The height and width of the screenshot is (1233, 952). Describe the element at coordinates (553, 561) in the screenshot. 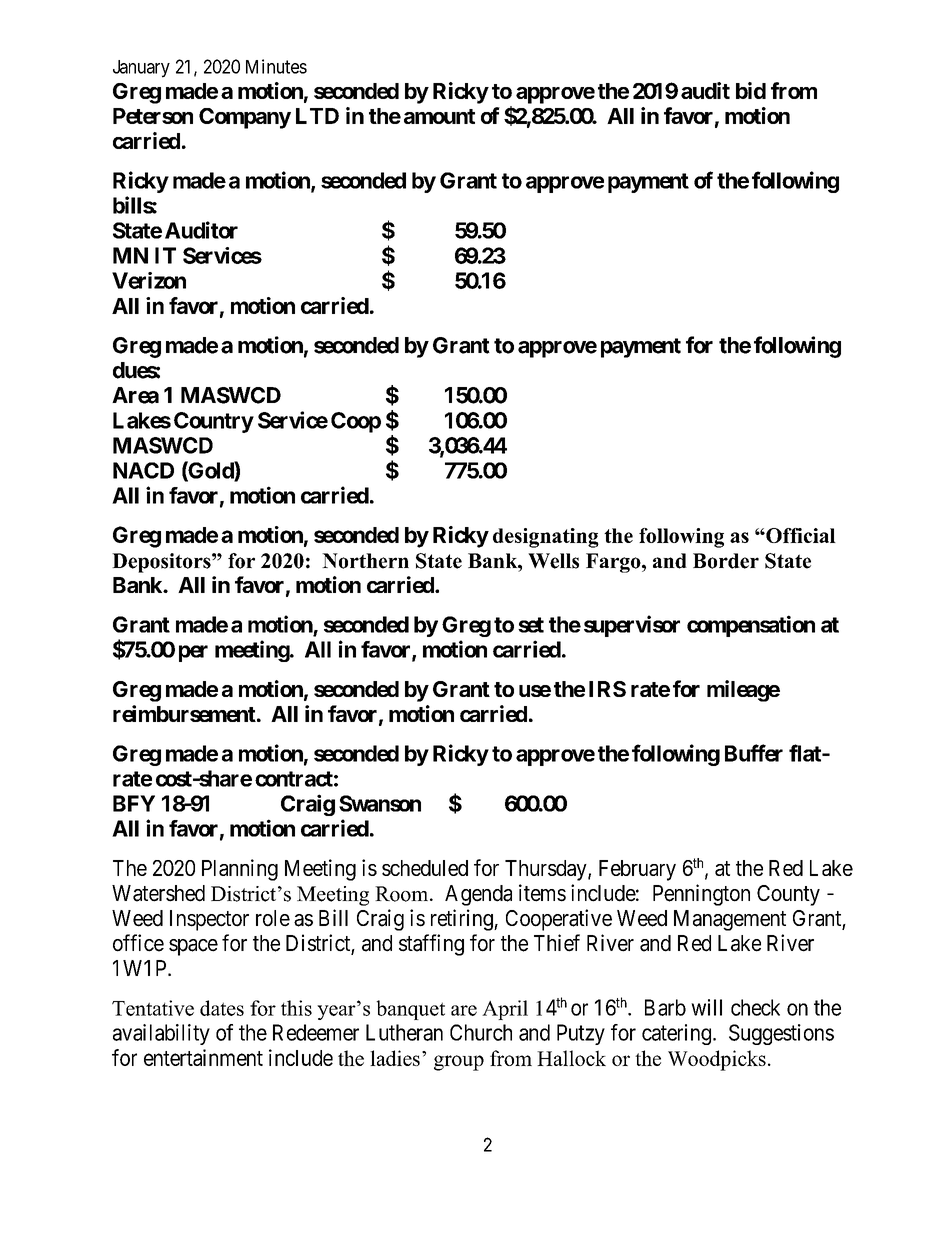

I see `Wells` at that location.
